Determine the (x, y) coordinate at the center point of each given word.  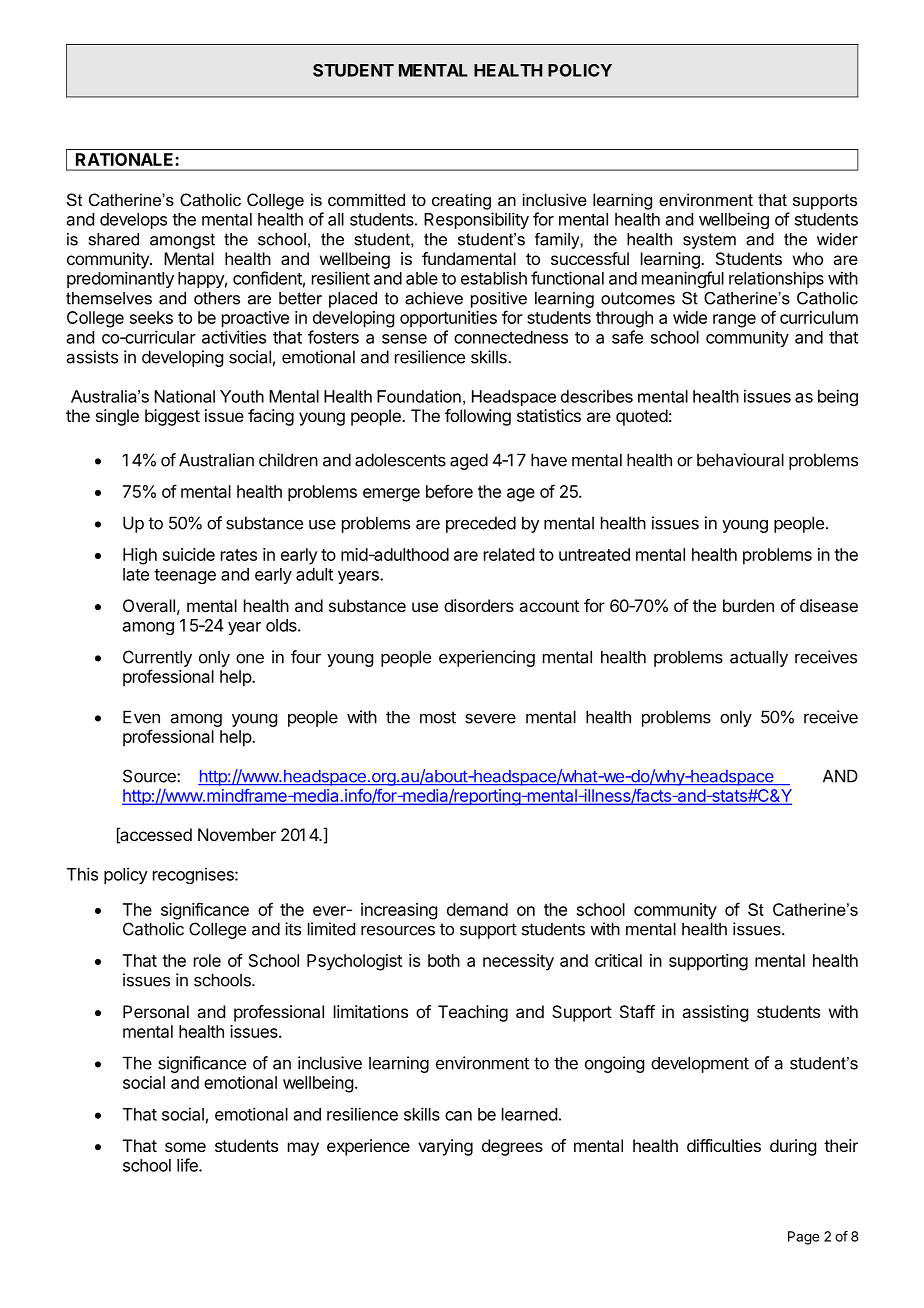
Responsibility (476, 220)
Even (141, 717)
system (709, 241)
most (438, 717)
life (188, 1165)
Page (803, 1238)
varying (445, 1147)
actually (759, 658)
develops (133, 221)
